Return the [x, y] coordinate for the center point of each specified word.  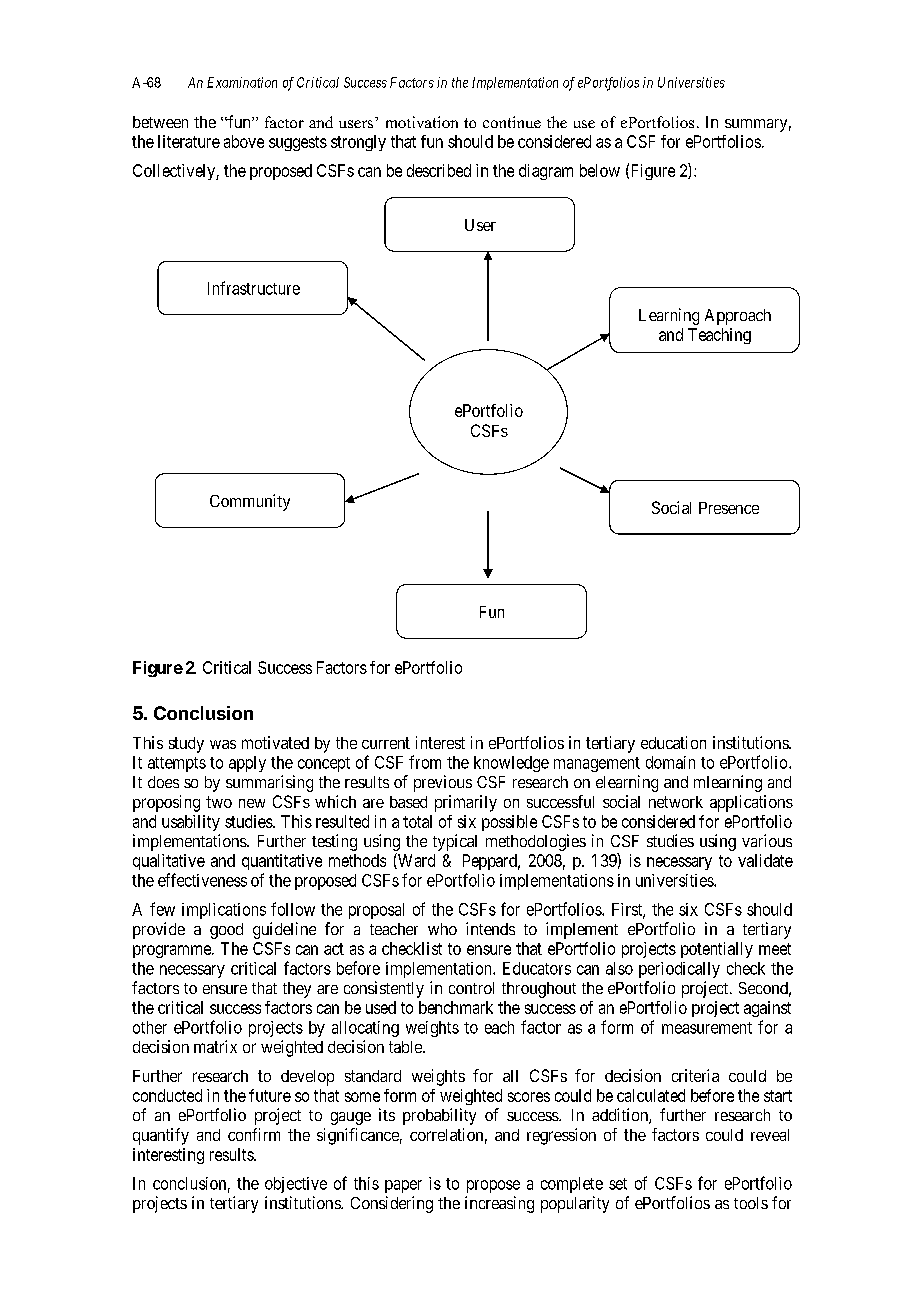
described [439, 170]
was [223, 744]
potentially [717, 950]
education [673, 742]
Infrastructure [254, 288]
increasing [499, 1204]
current [386, 743]
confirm [254, 1134]
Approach [738, 317]
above [244, 141]
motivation [422, 122]
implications [224, 911]
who [442, 929]
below [600, 170]
